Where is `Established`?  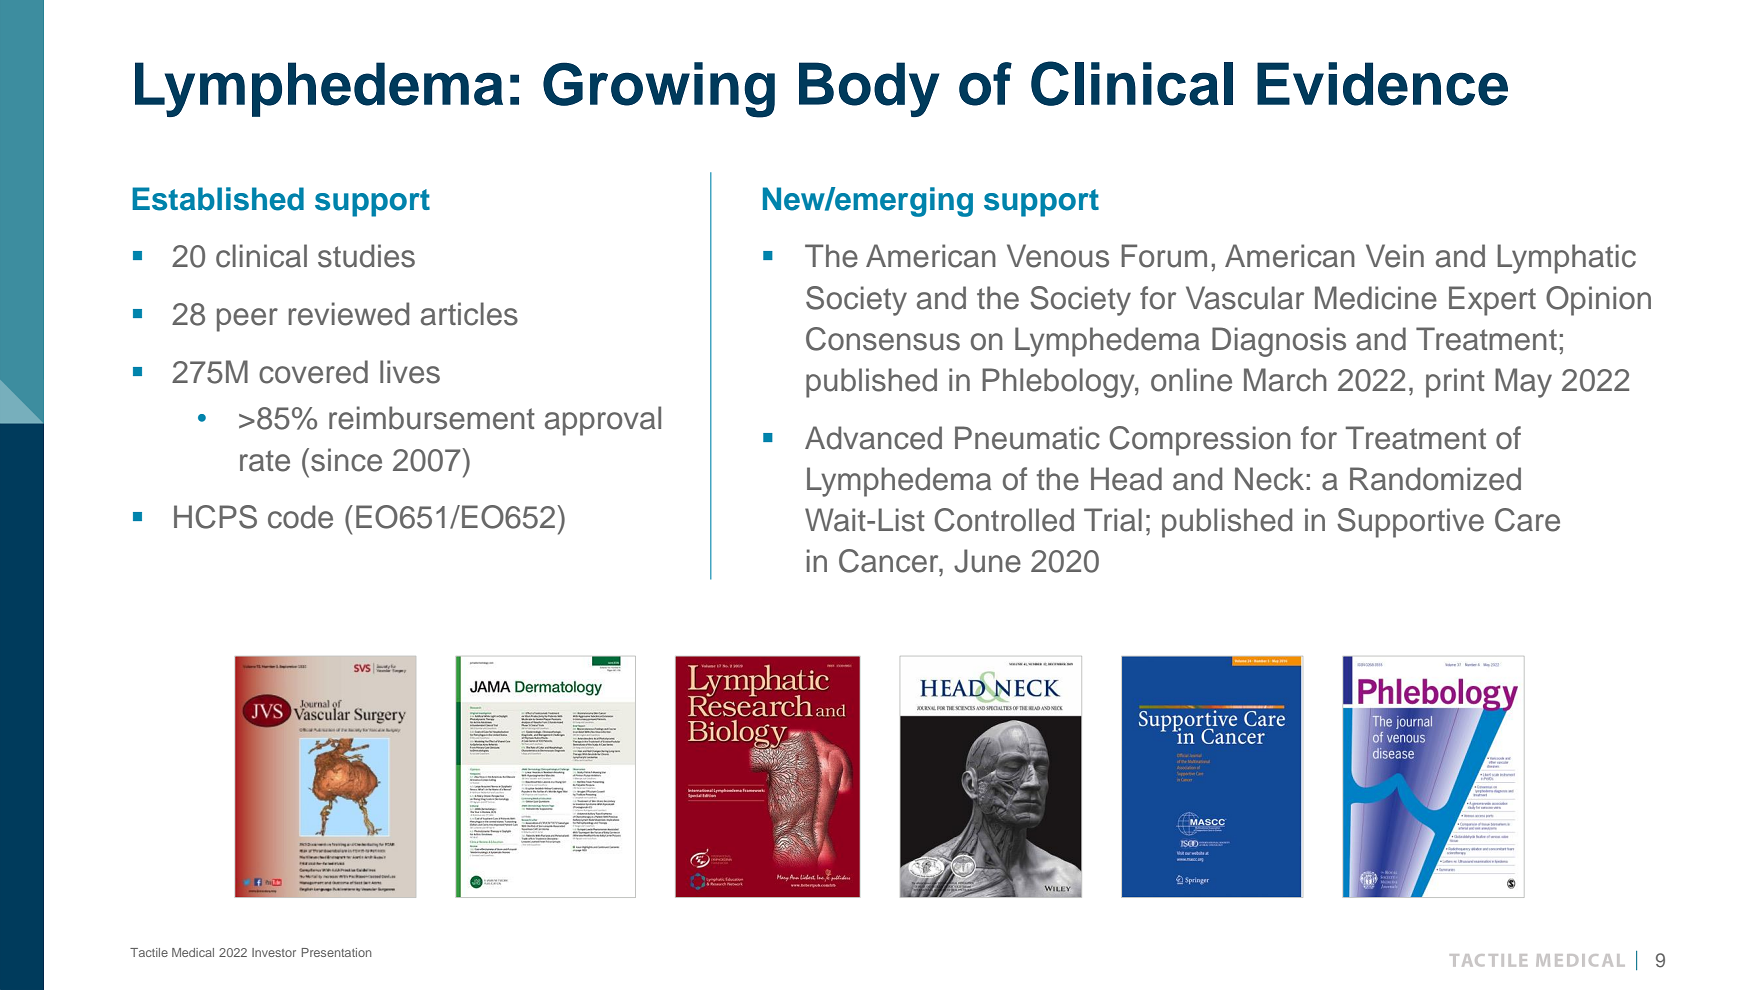
Established is located at coordinates (218, 199).
